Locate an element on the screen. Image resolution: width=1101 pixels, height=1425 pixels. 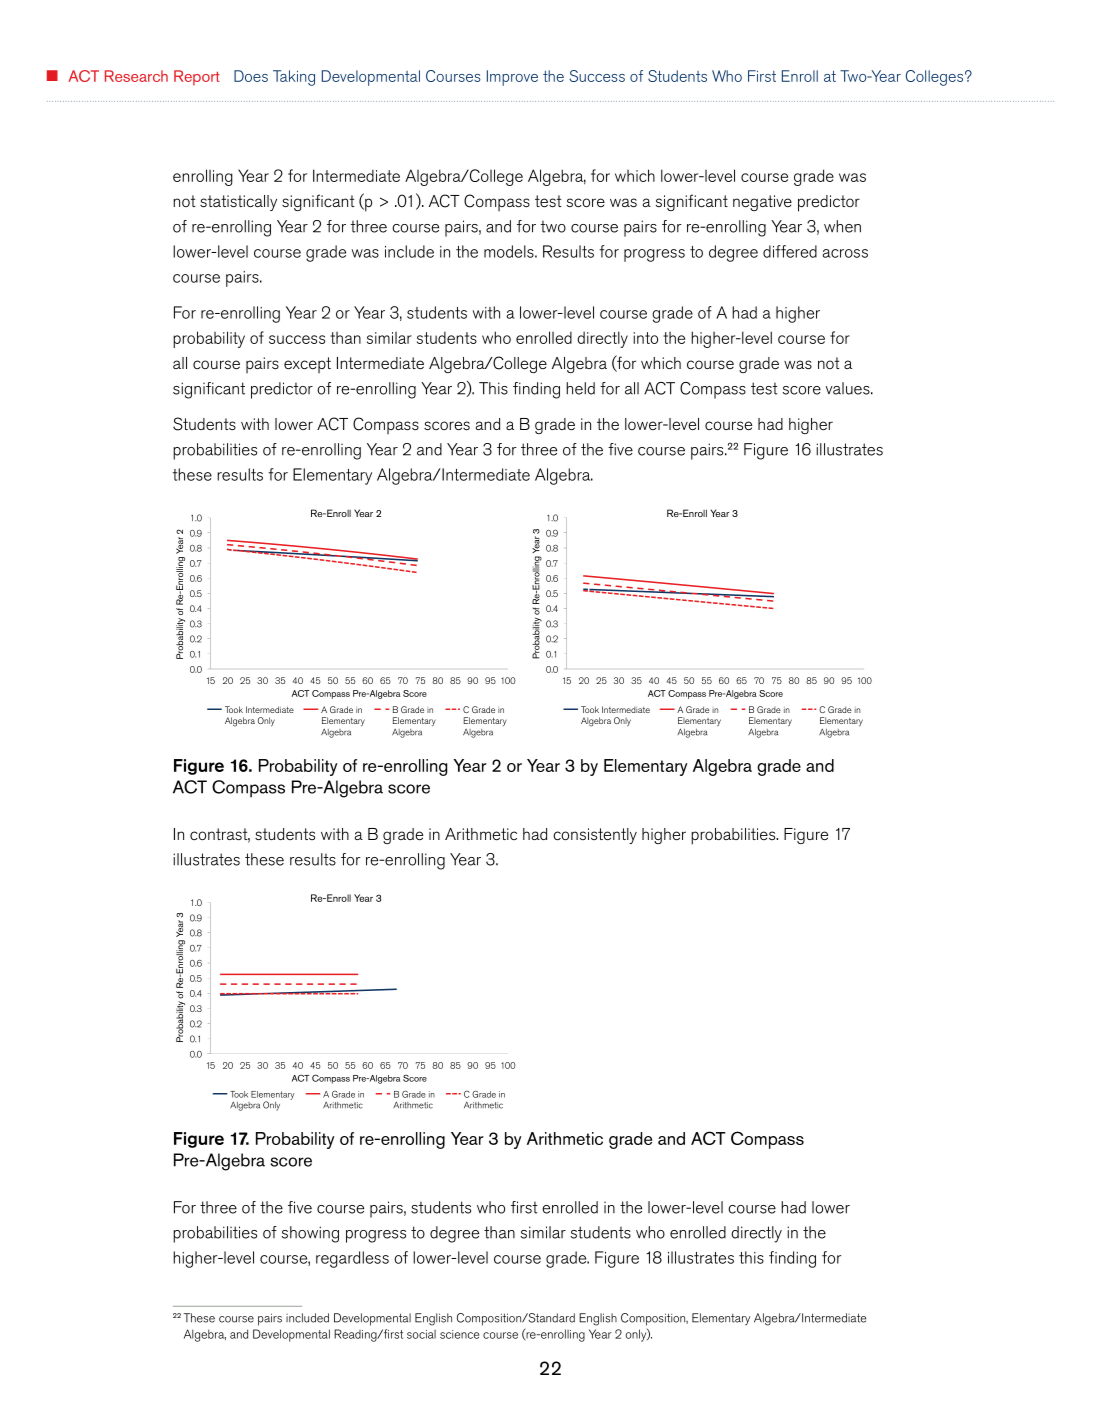
regardless is located at coordinates (352, 1259).
